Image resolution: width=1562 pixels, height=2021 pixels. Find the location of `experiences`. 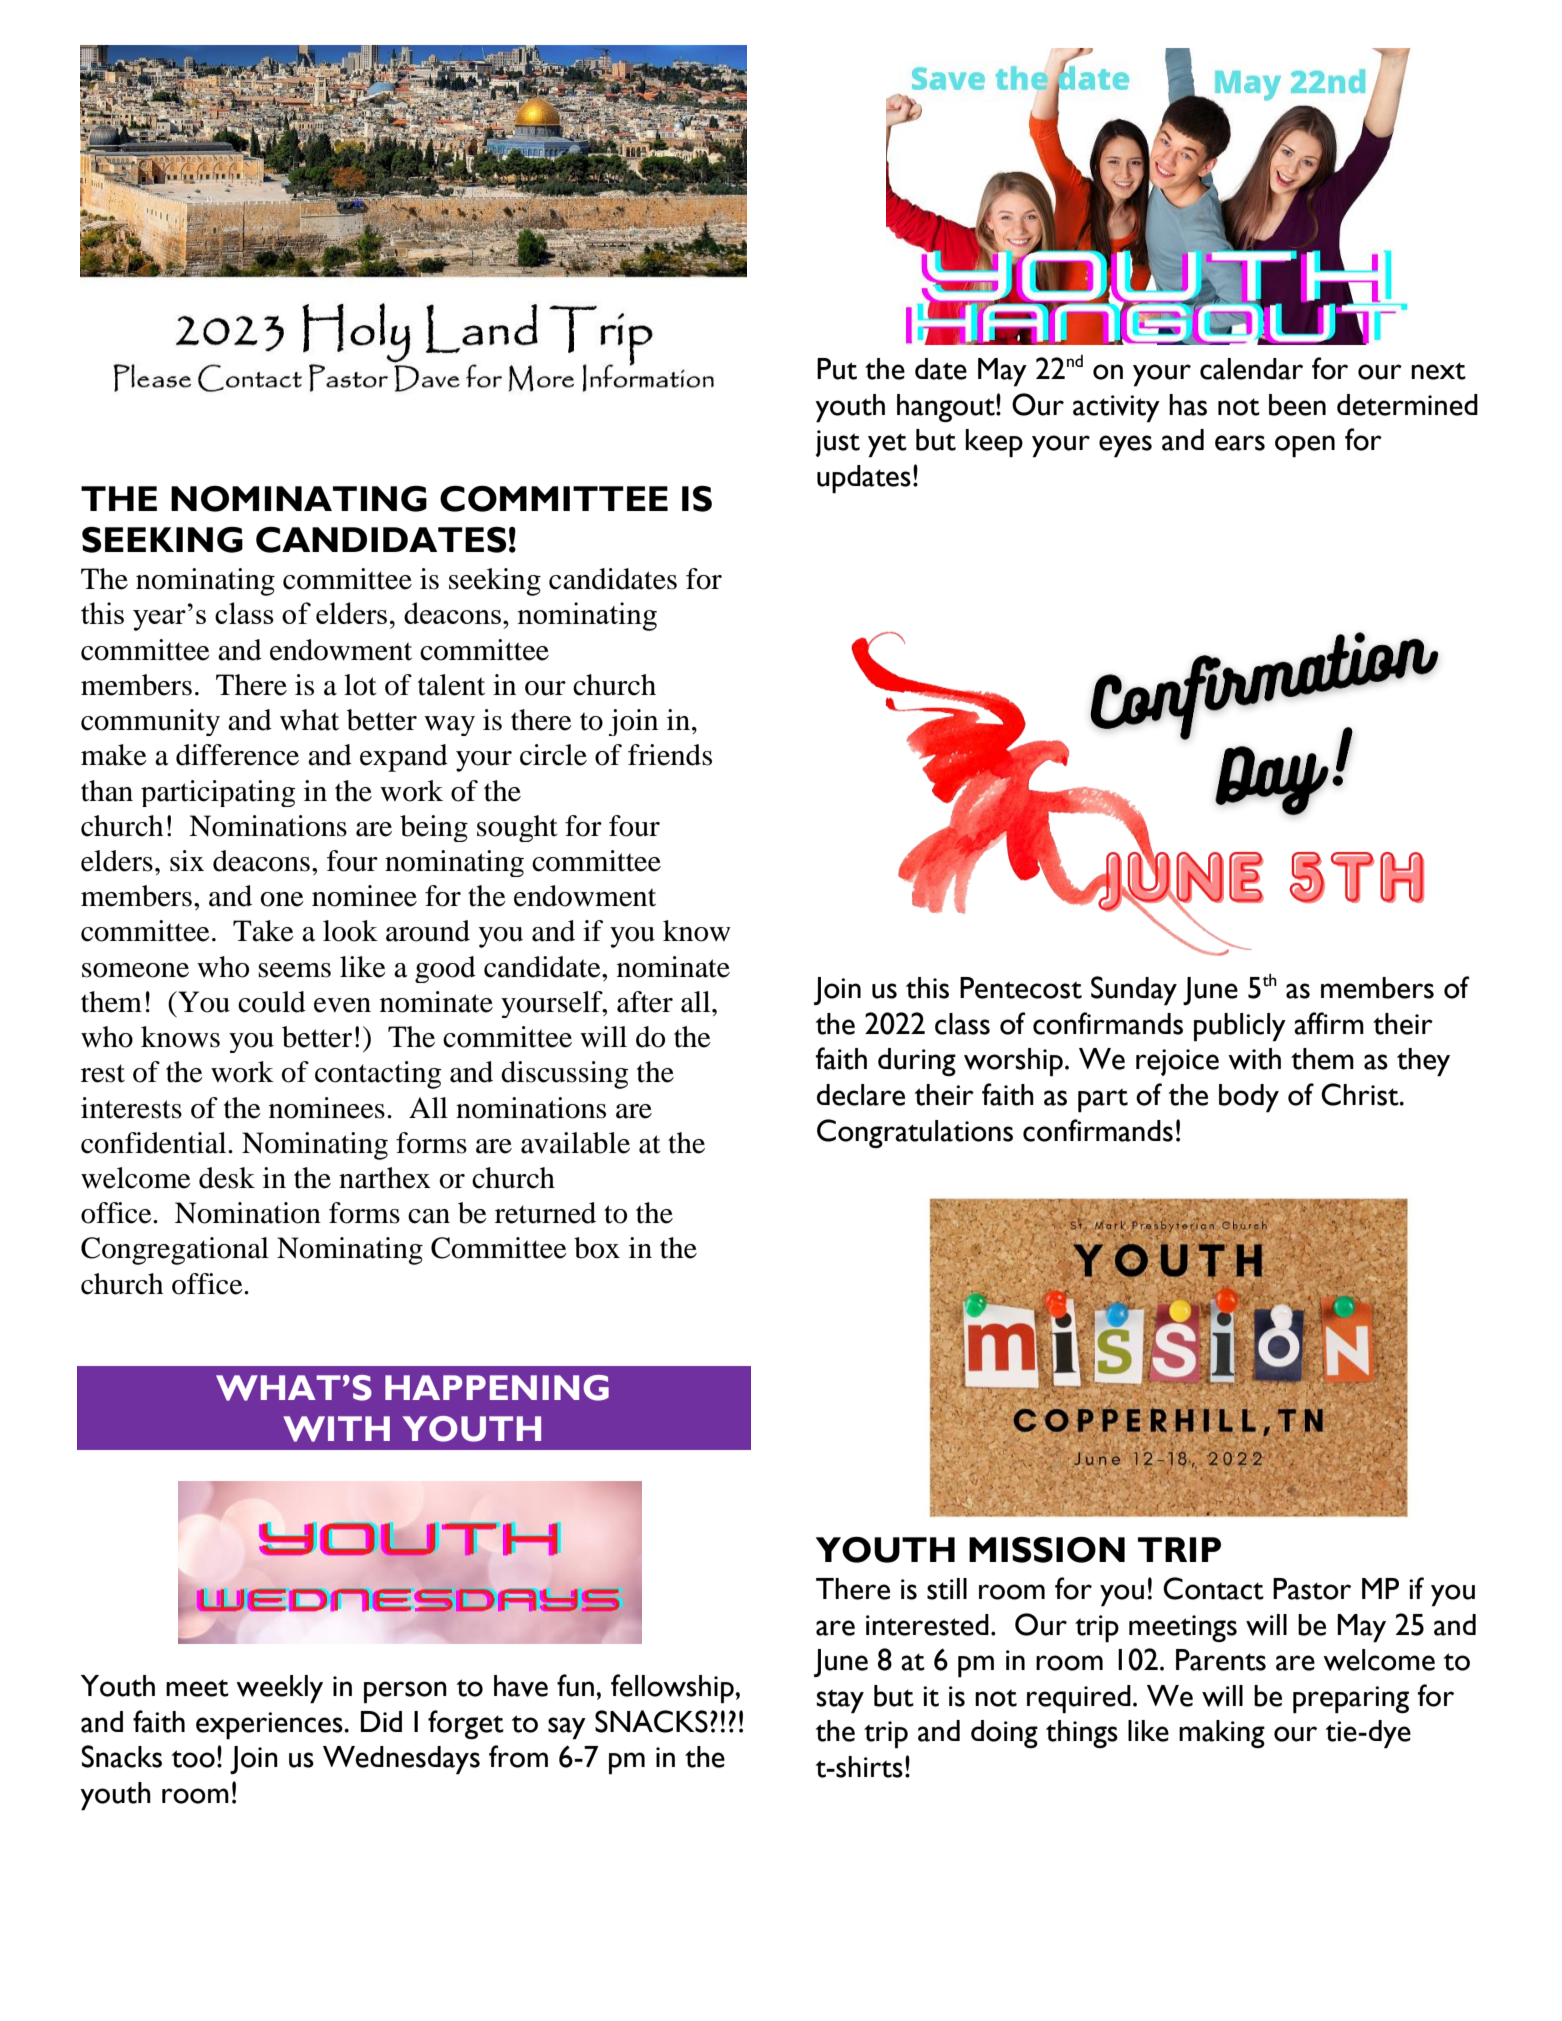

experiences is located at coordinates (270, 1726).
